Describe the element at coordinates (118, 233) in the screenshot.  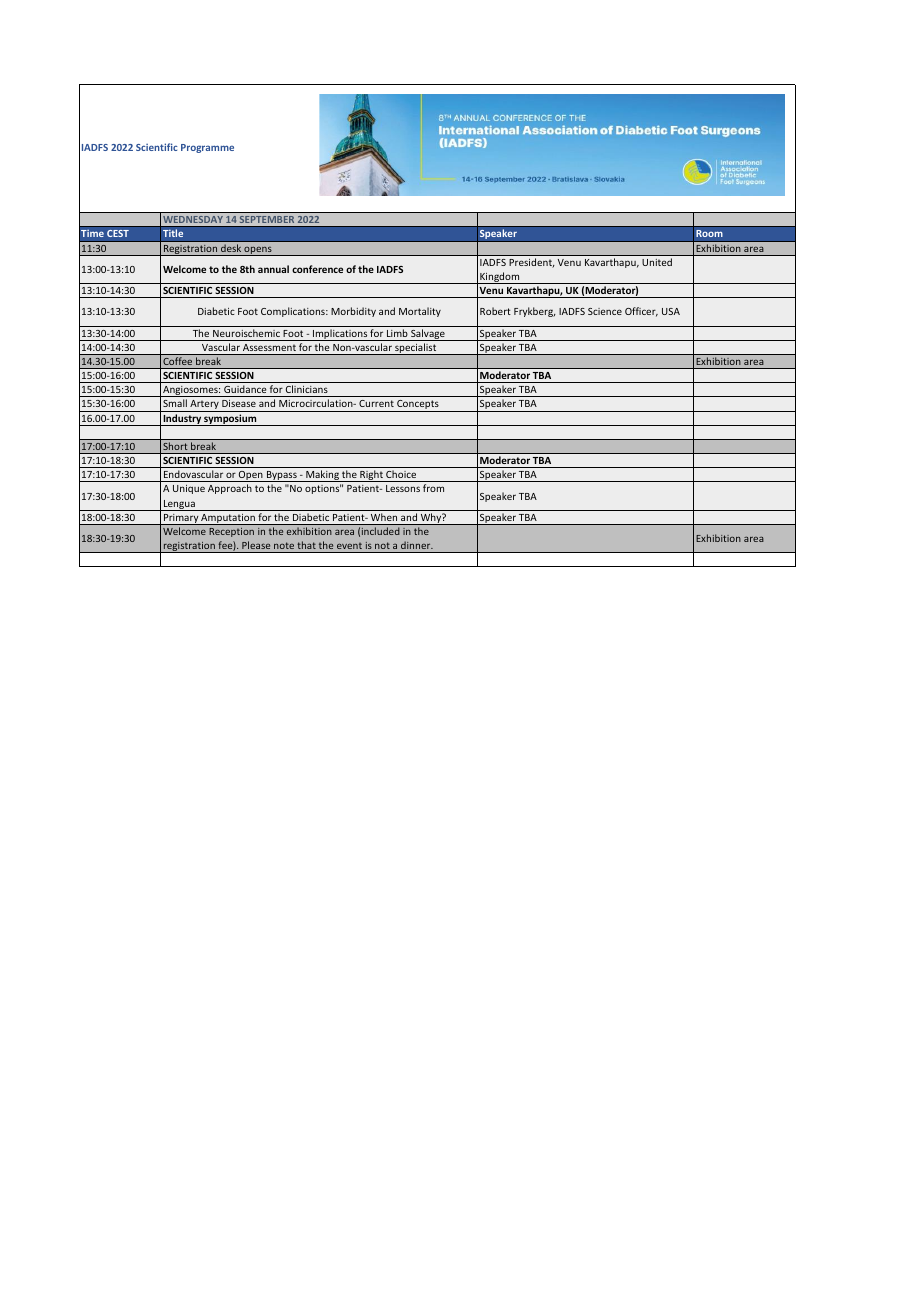
I see `CEST` at that location.
